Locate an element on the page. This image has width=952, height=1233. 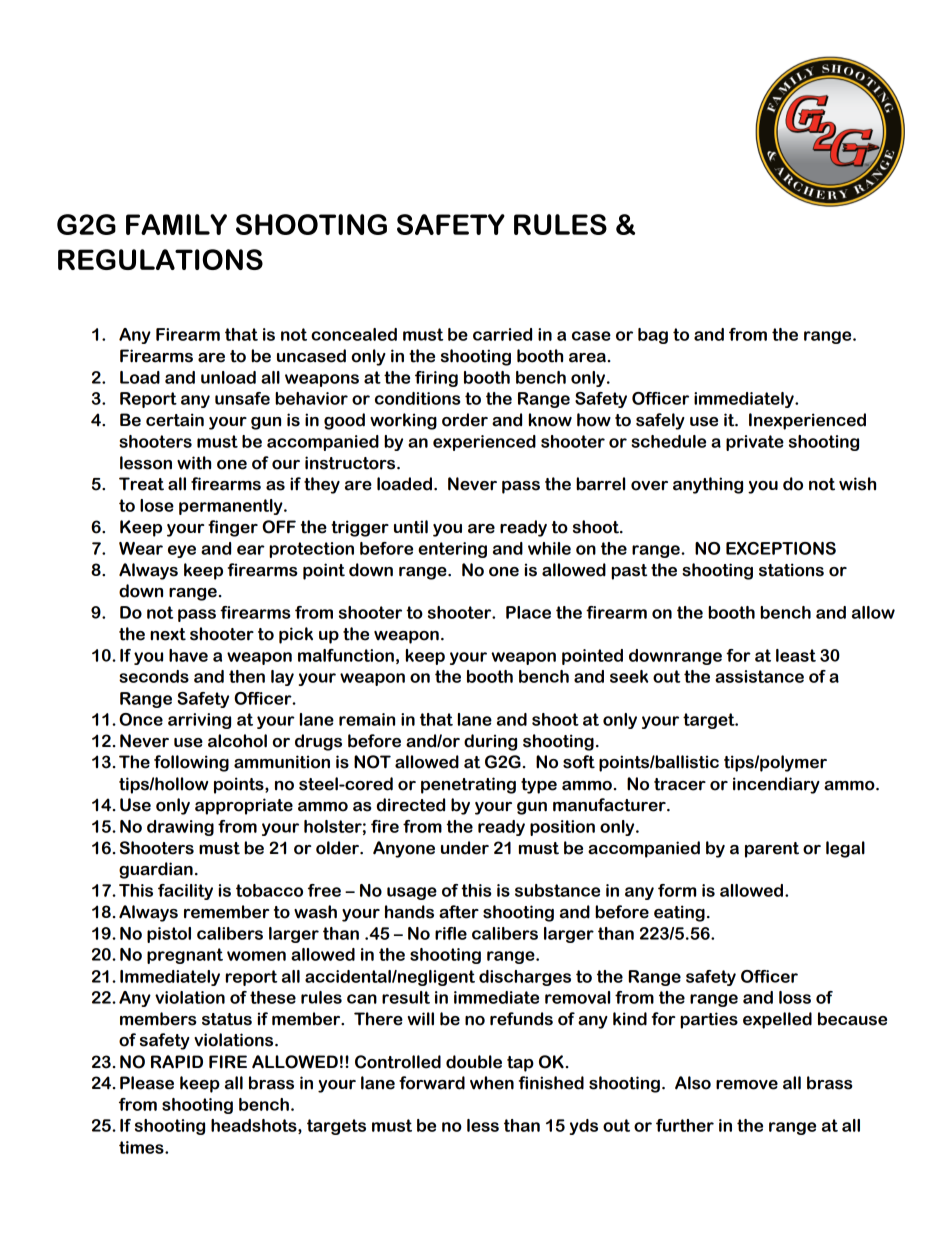
bag is located at coordinates (653, 336).
